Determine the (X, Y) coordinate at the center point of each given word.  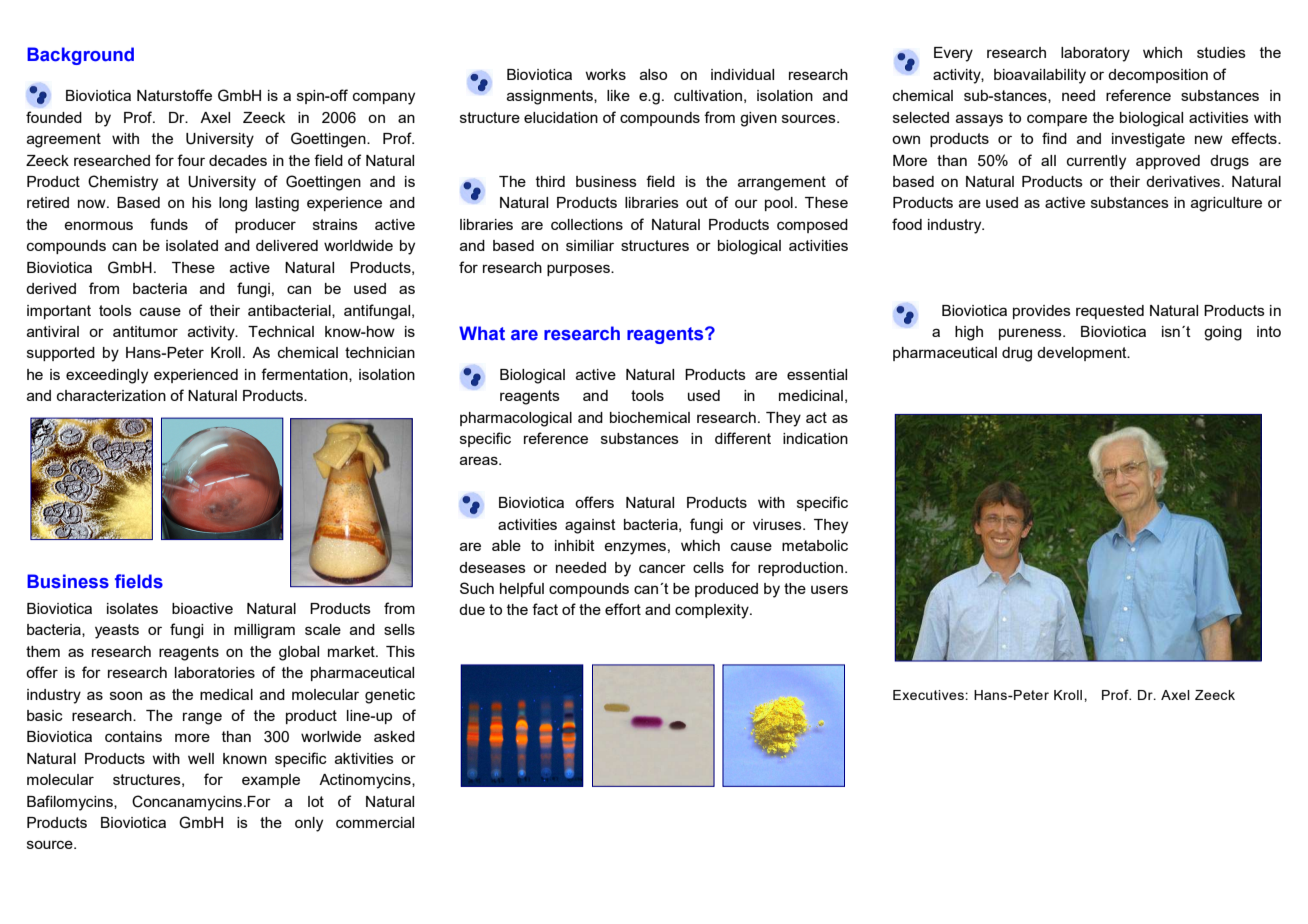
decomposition (1158, 76)
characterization (111, 395)
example (271, 781)
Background (80, 56)
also (653, 74)
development (1083, 354)
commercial (375, 822)
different (743, 438)
